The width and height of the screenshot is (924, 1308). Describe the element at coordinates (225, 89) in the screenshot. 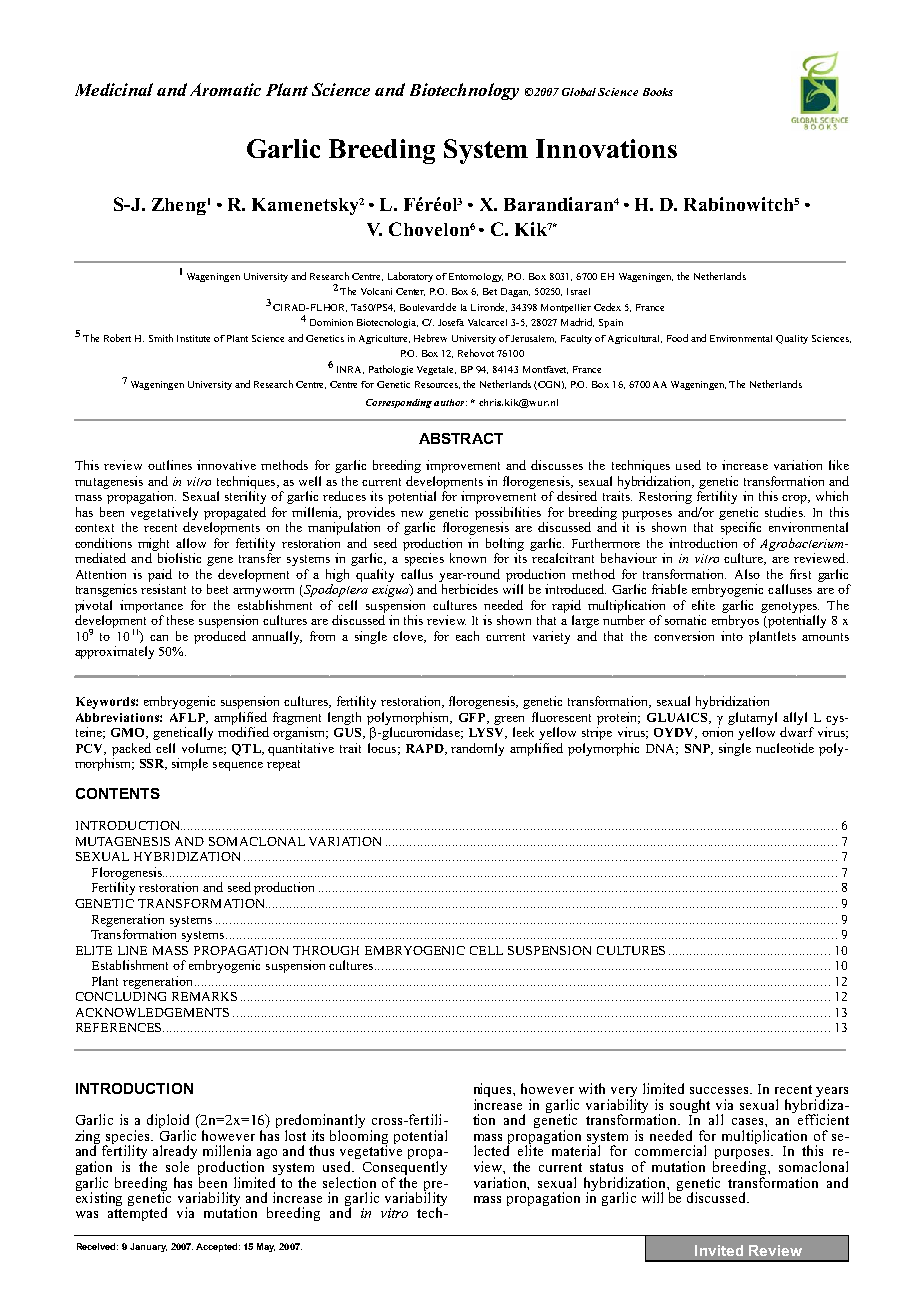

I see `Aromatic` at that location.
